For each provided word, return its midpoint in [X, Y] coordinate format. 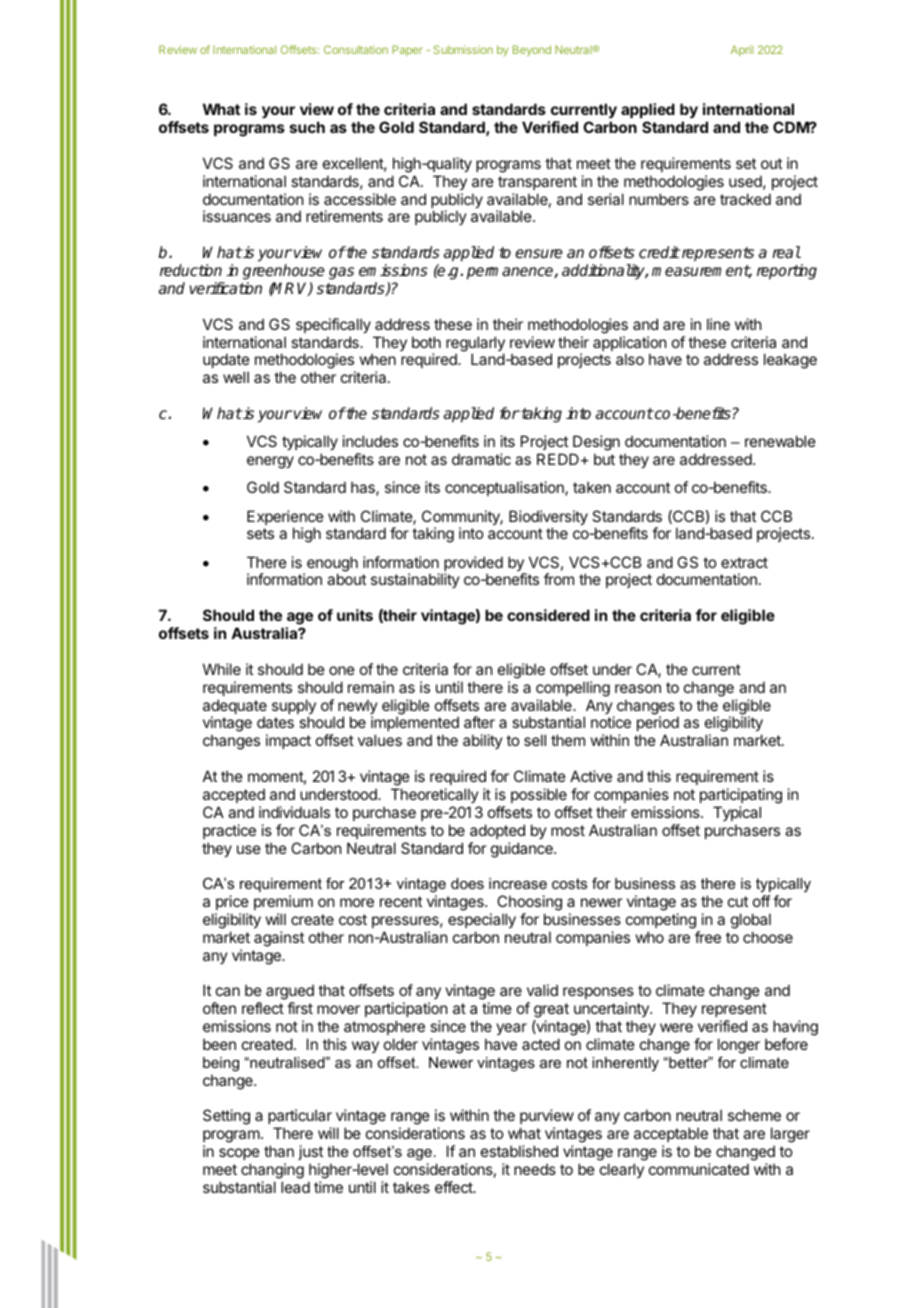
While [222, 669]
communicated [699, 1169]
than [279, 1151]
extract [744, 562]
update [226, 362]
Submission [463, 49]
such [307, 127]
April [742, 50]
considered [548, 615]
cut [738, 901]
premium [283, 902]
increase [518, 883]
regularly [475, 345]
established [519, 1151]
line [718, 324]
